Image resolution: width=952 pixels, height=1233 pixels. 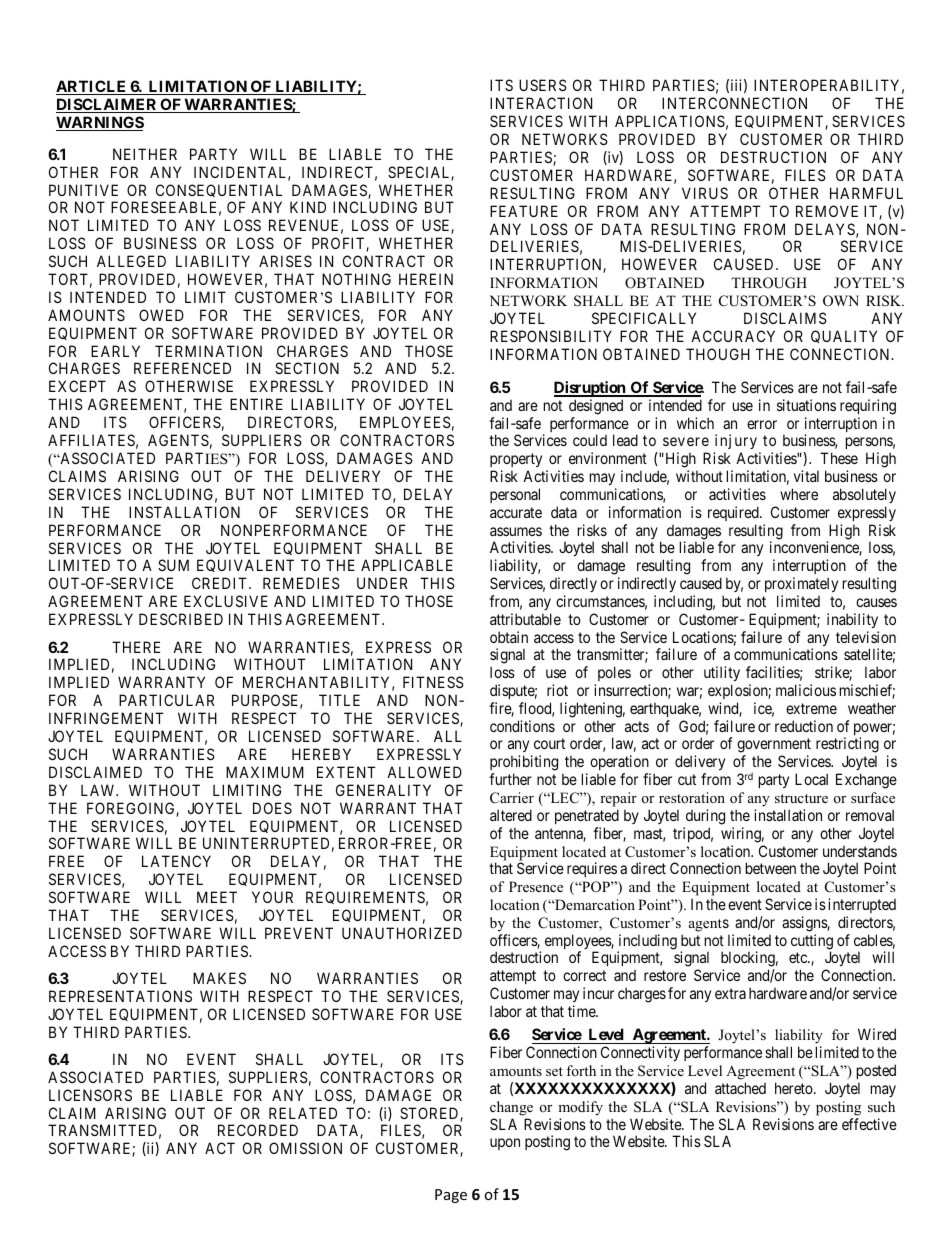 What do you see at coordinates (451, 1196) in the screenshot?
I see `Page` at bounding box center [451, 1196].
